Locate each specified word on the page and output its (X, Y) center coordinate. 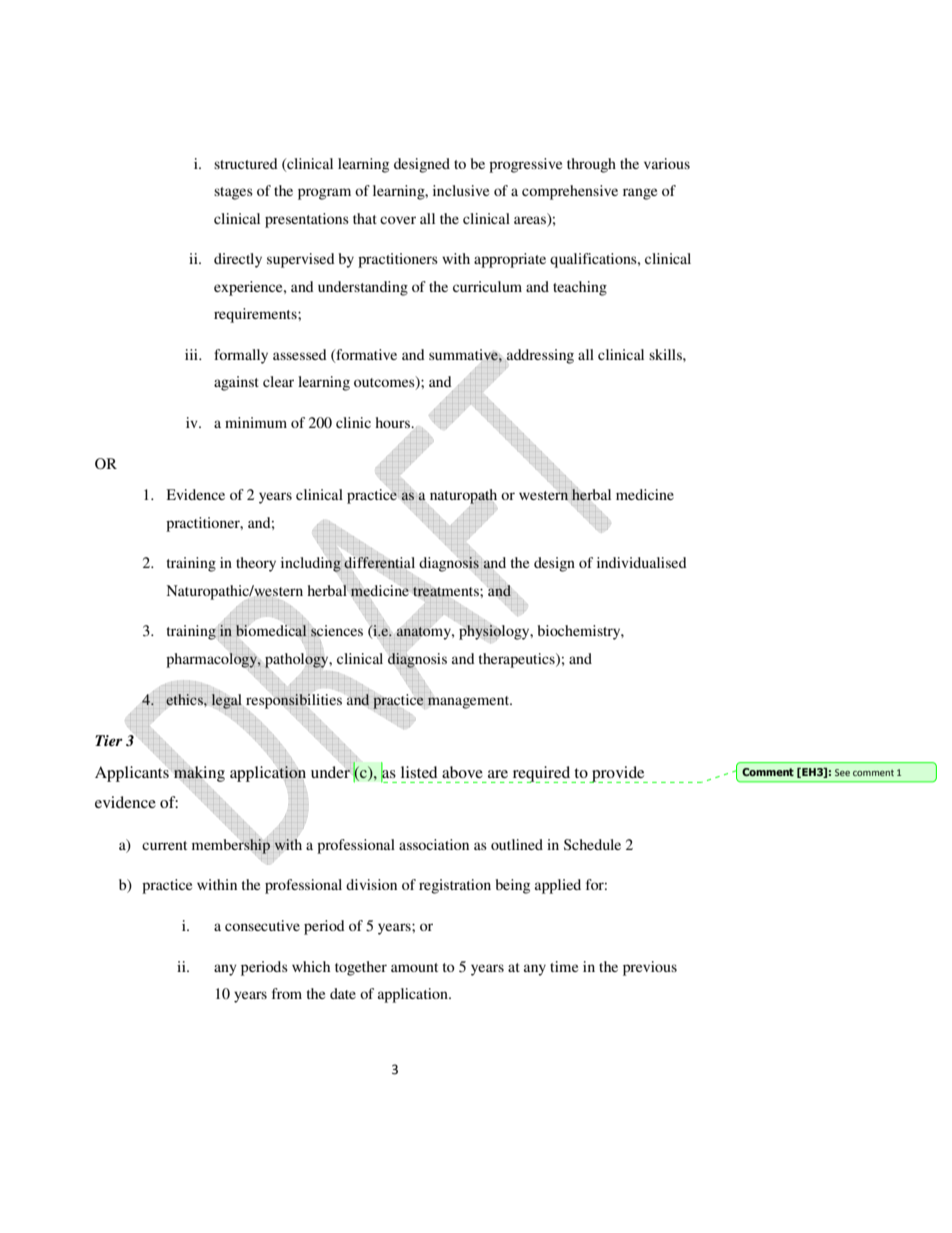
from (287, 993)
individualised (642, 562)
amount (414, 967)
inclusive (461, 190)
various (667, 163)
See (842, 772)
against (236, 383)
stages (233, 193)
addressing (539, 356)
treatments (446, 590)
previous (650, 968)
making (199, 774)
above (462, 772)
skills (666, 354)
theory (256, 564)
